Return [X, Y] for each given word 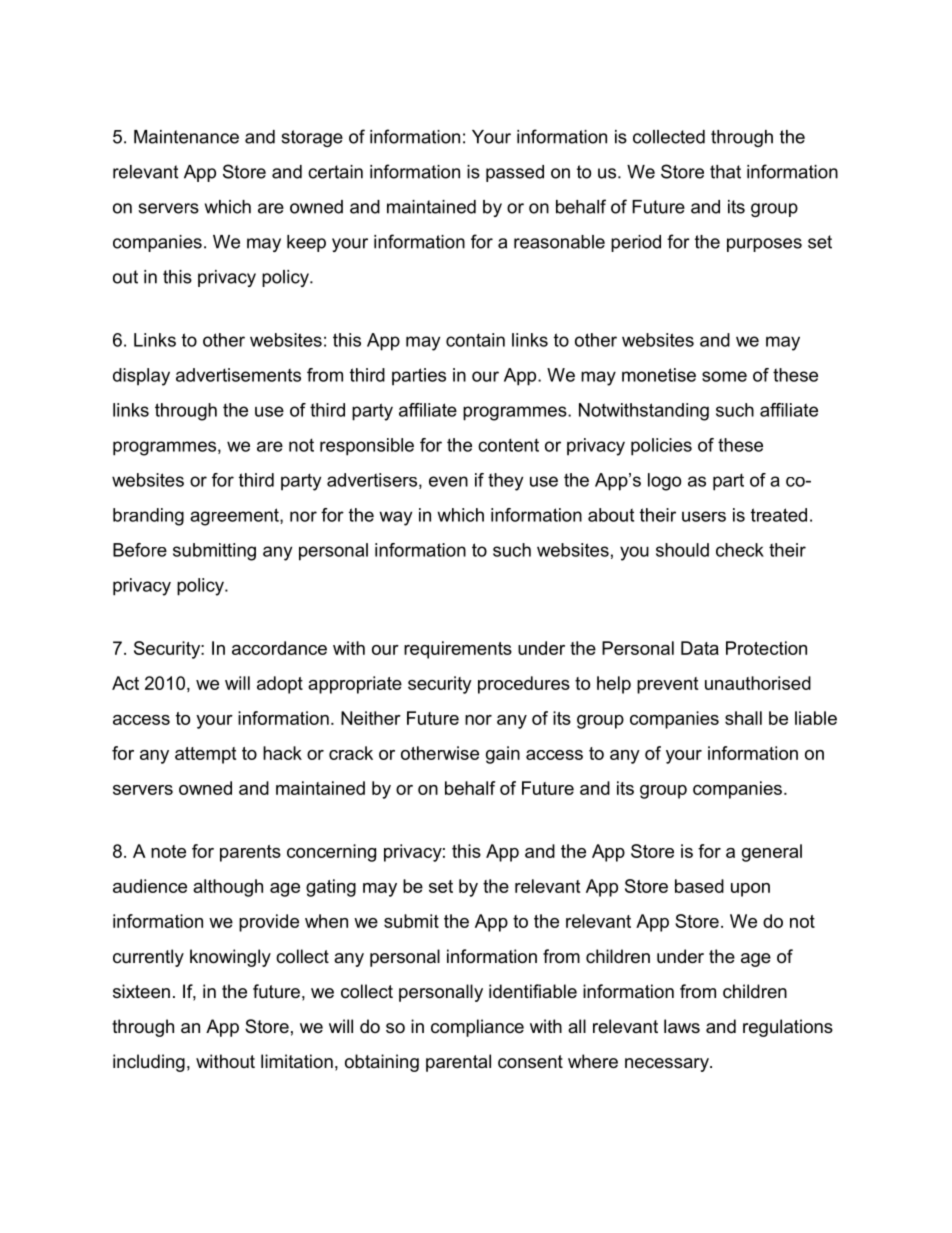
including [149, 1063]
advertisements [238, 375]
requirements [458, 650]
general [772, 853]
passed [515, 173]
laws [682, 1026]
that [725, 172]
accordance [279, 648]
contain [475, 340]
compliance [477, 1028]
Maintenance [186, 137]
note [168, 851]
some [724, 376]
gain [503, 755]
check [740, 550]
